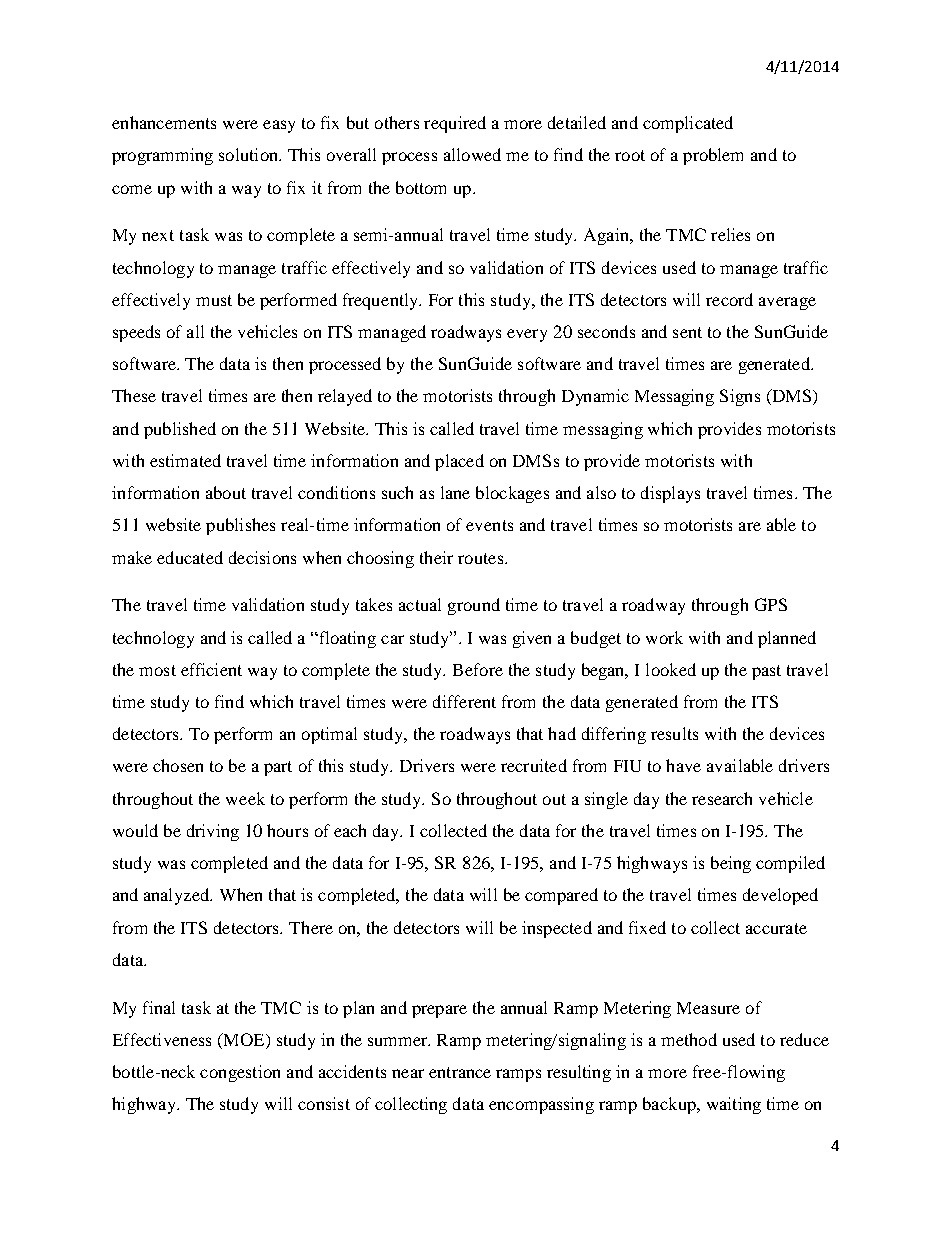 The width and height of the document is (952, 1233). What do you see at coordinates (240, 1073) in the document?
I see `congestion` at bounding box center [240, 1073].
